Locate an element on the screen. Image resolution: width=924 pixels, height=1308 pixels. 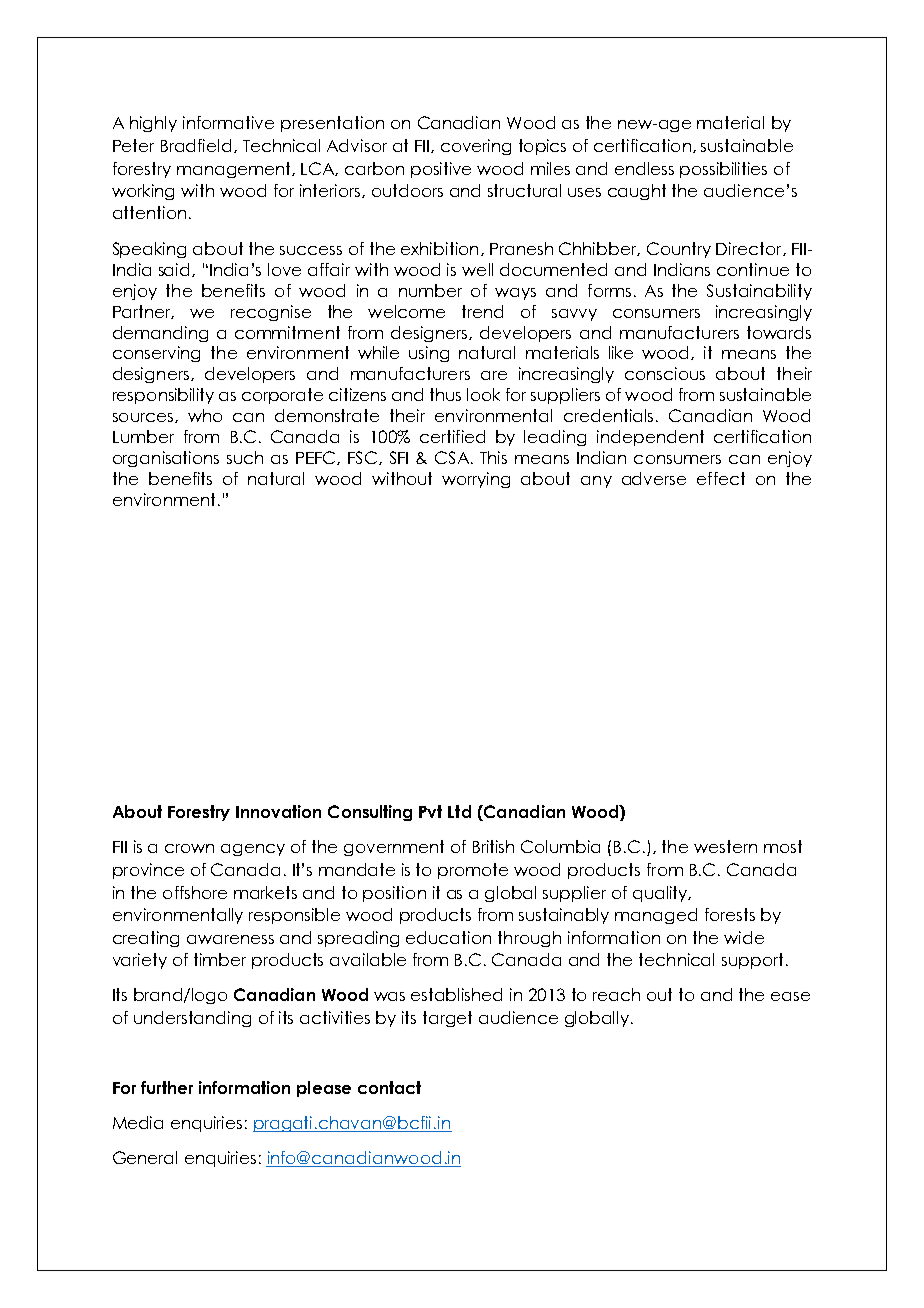
further is located at coordinates (167, 1087).
